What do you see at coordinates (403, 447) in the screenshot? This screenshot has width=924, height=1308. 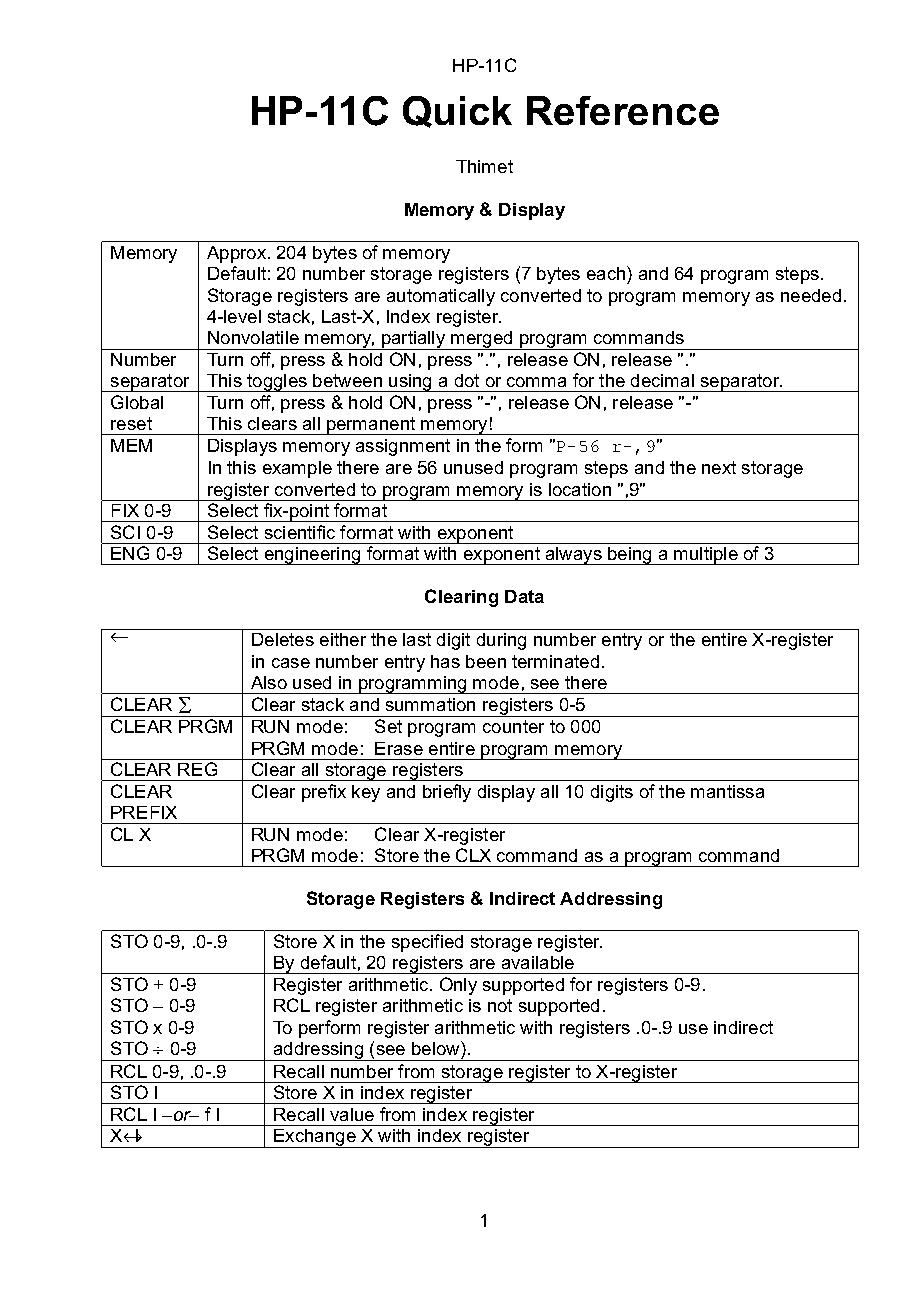 I see `assignment` at bounding box center [403, 447].
